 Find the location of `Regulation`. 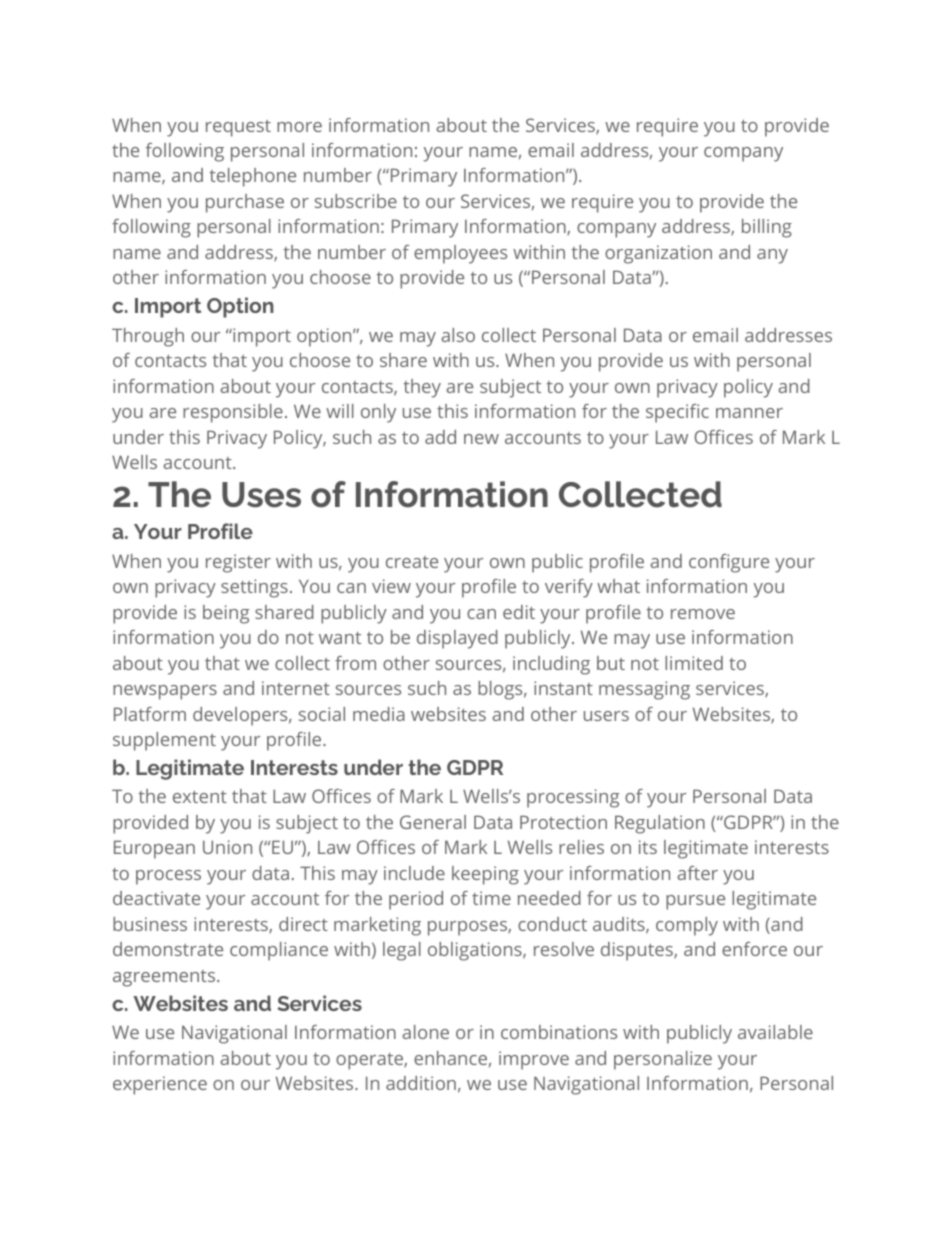

Regulation is located at coordinates (660, 824).
